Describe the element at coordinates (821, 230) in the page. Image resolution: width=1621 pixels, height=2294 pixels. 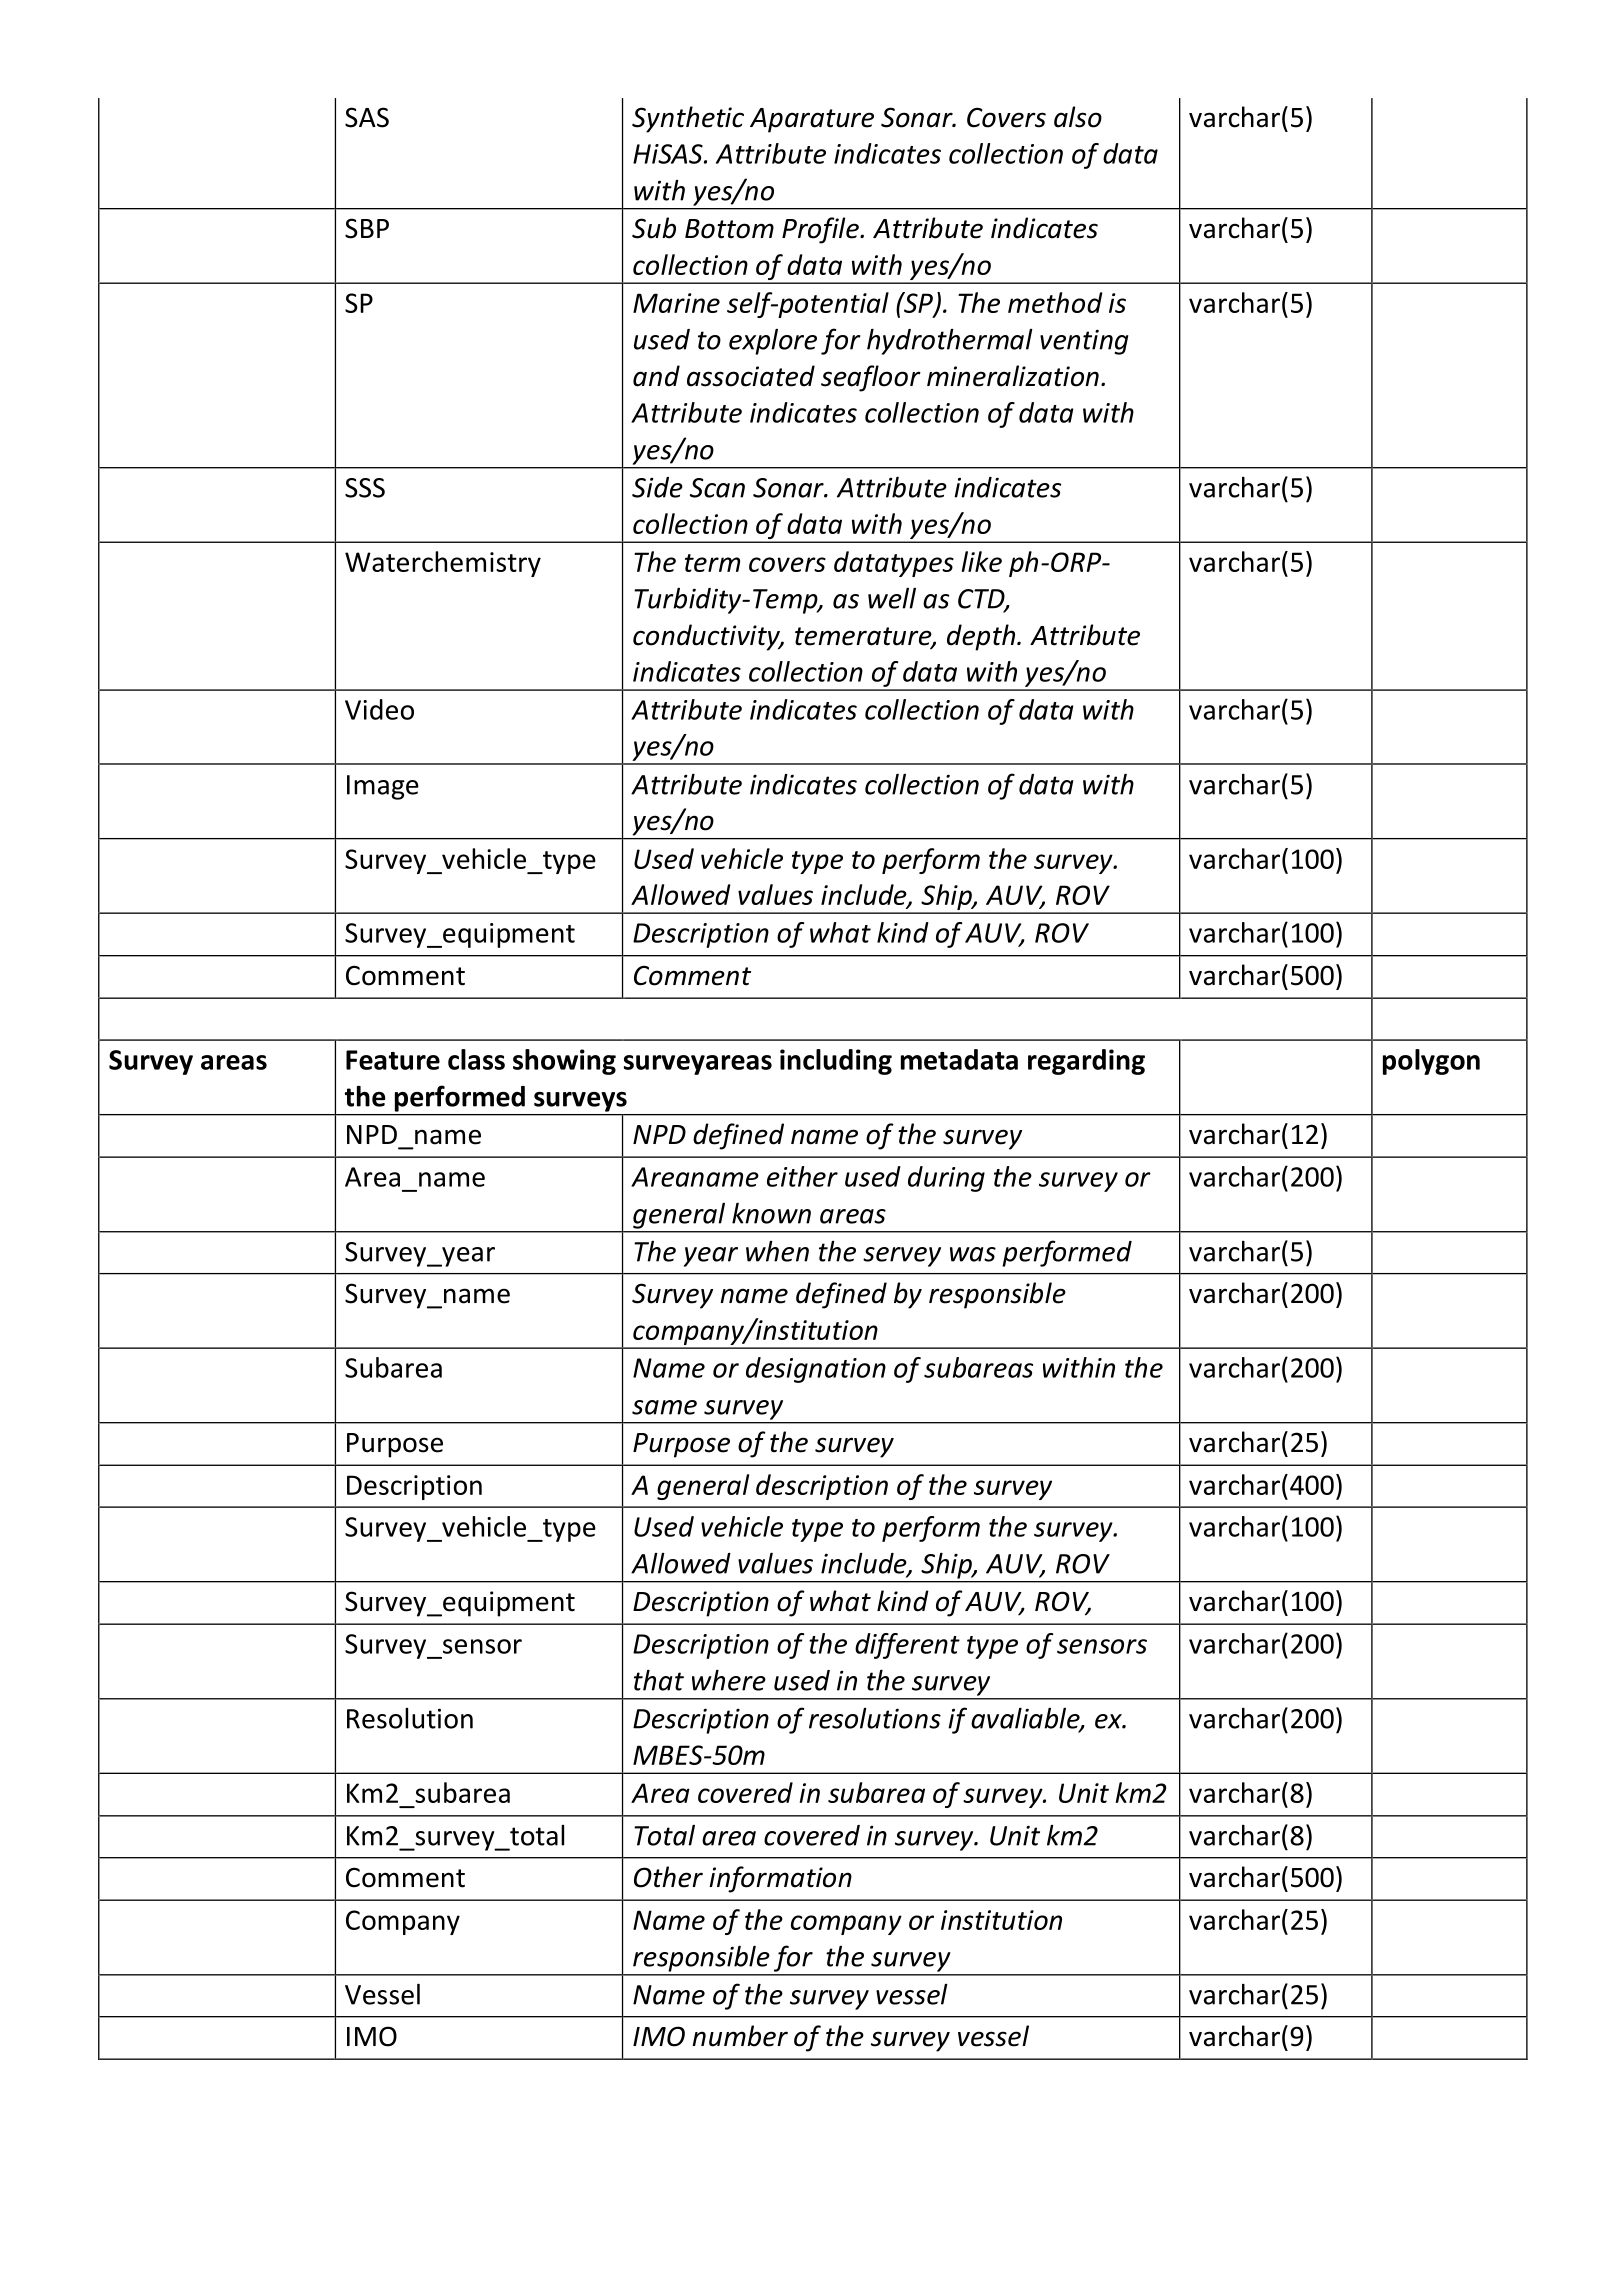
I see `Profile` at that location.
